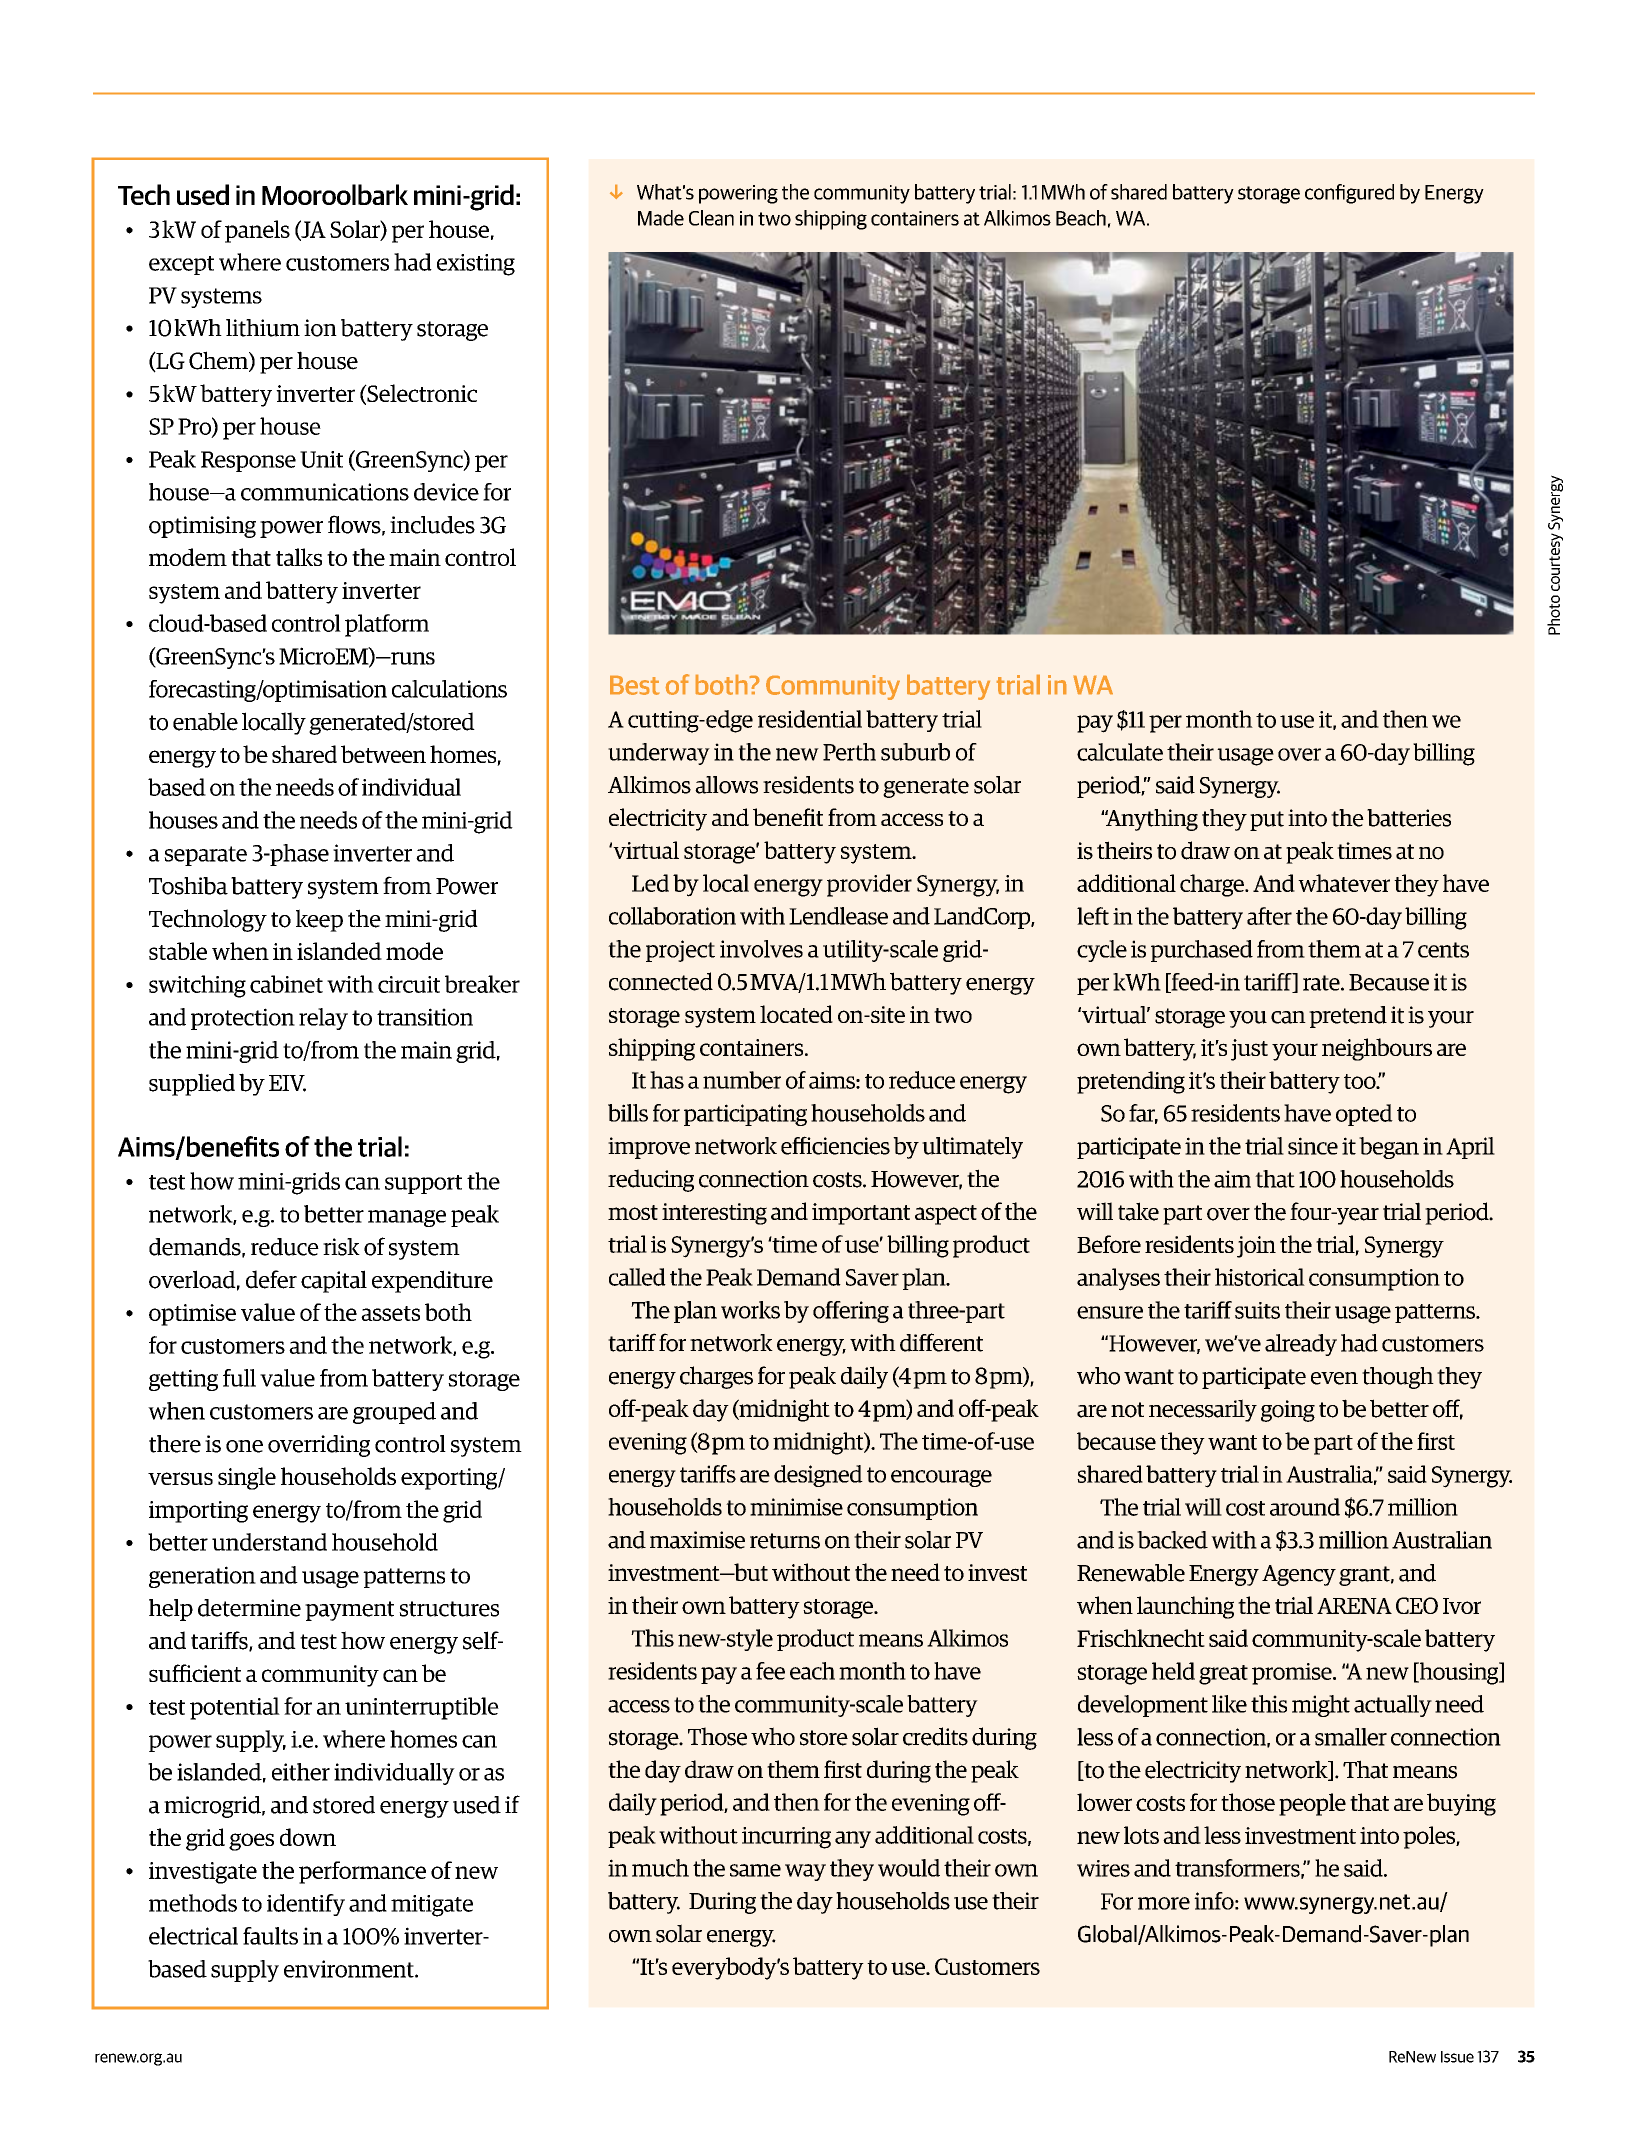 This screenshot has height=2132, width=1628. Describe the element at coordinates (423, 1184) in the screenshot. I see `support` at that location.
